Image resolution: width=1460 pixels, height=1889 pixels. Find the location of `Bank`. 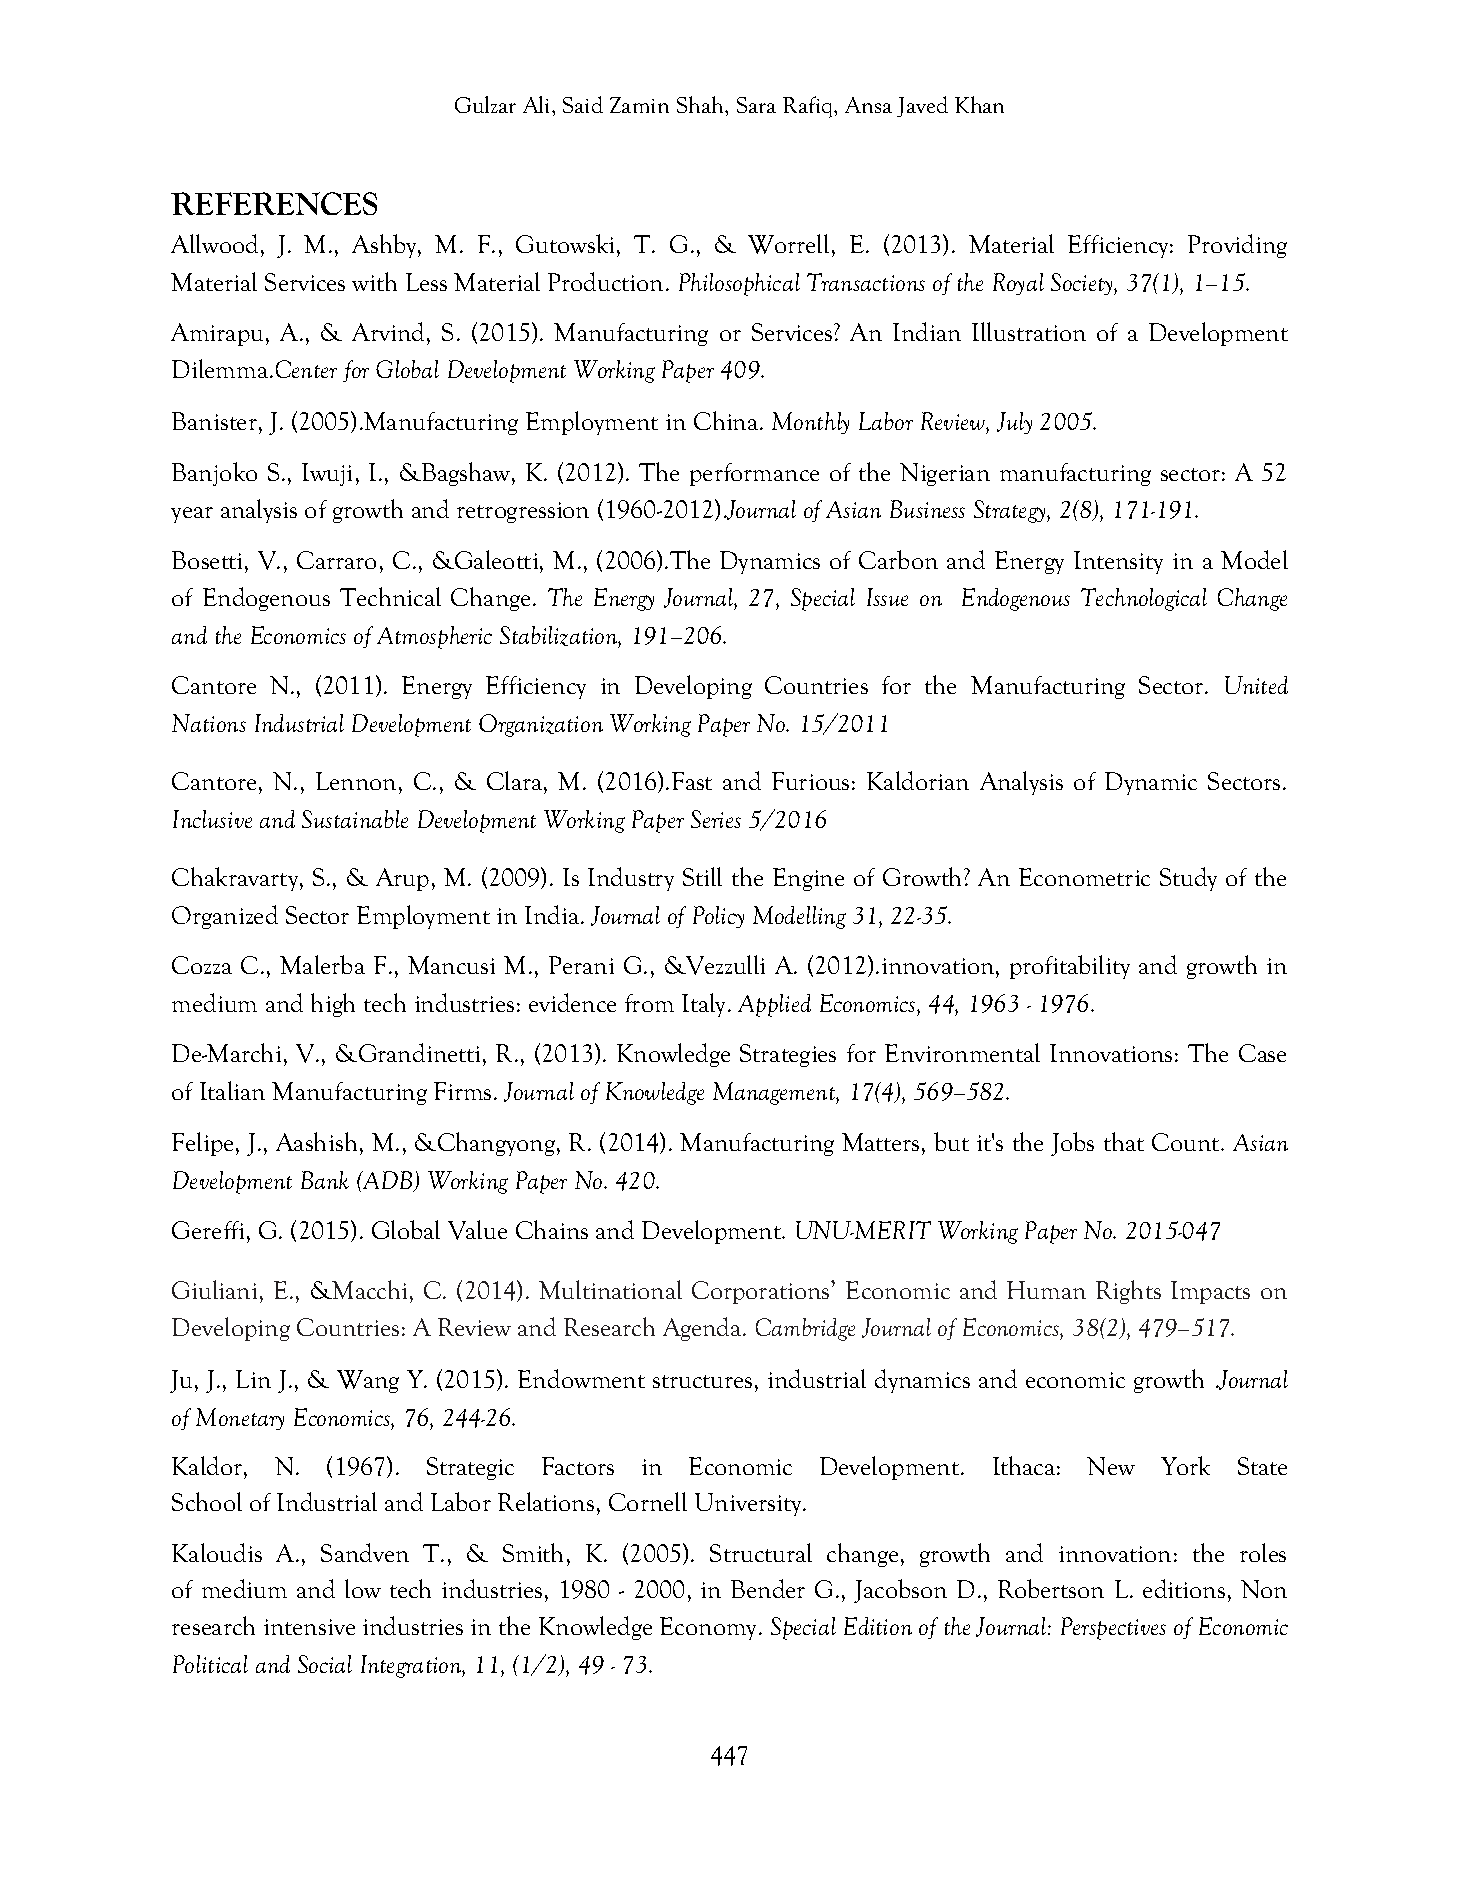

Bank is located at coordinates (325, 1180).
